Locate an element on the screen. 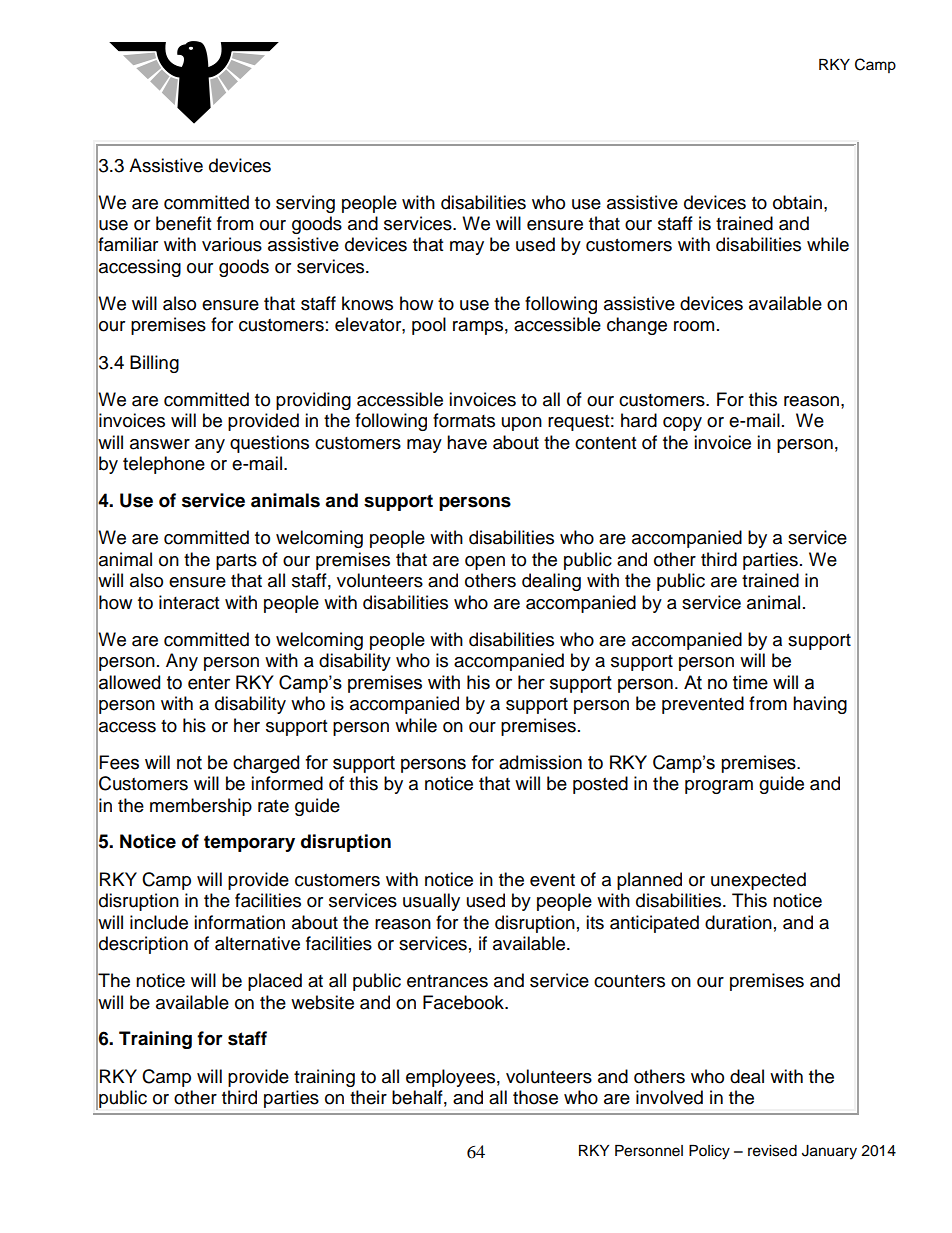 This screenshot has height=1233, width=952. enter is located at coordinates (209, 683).
